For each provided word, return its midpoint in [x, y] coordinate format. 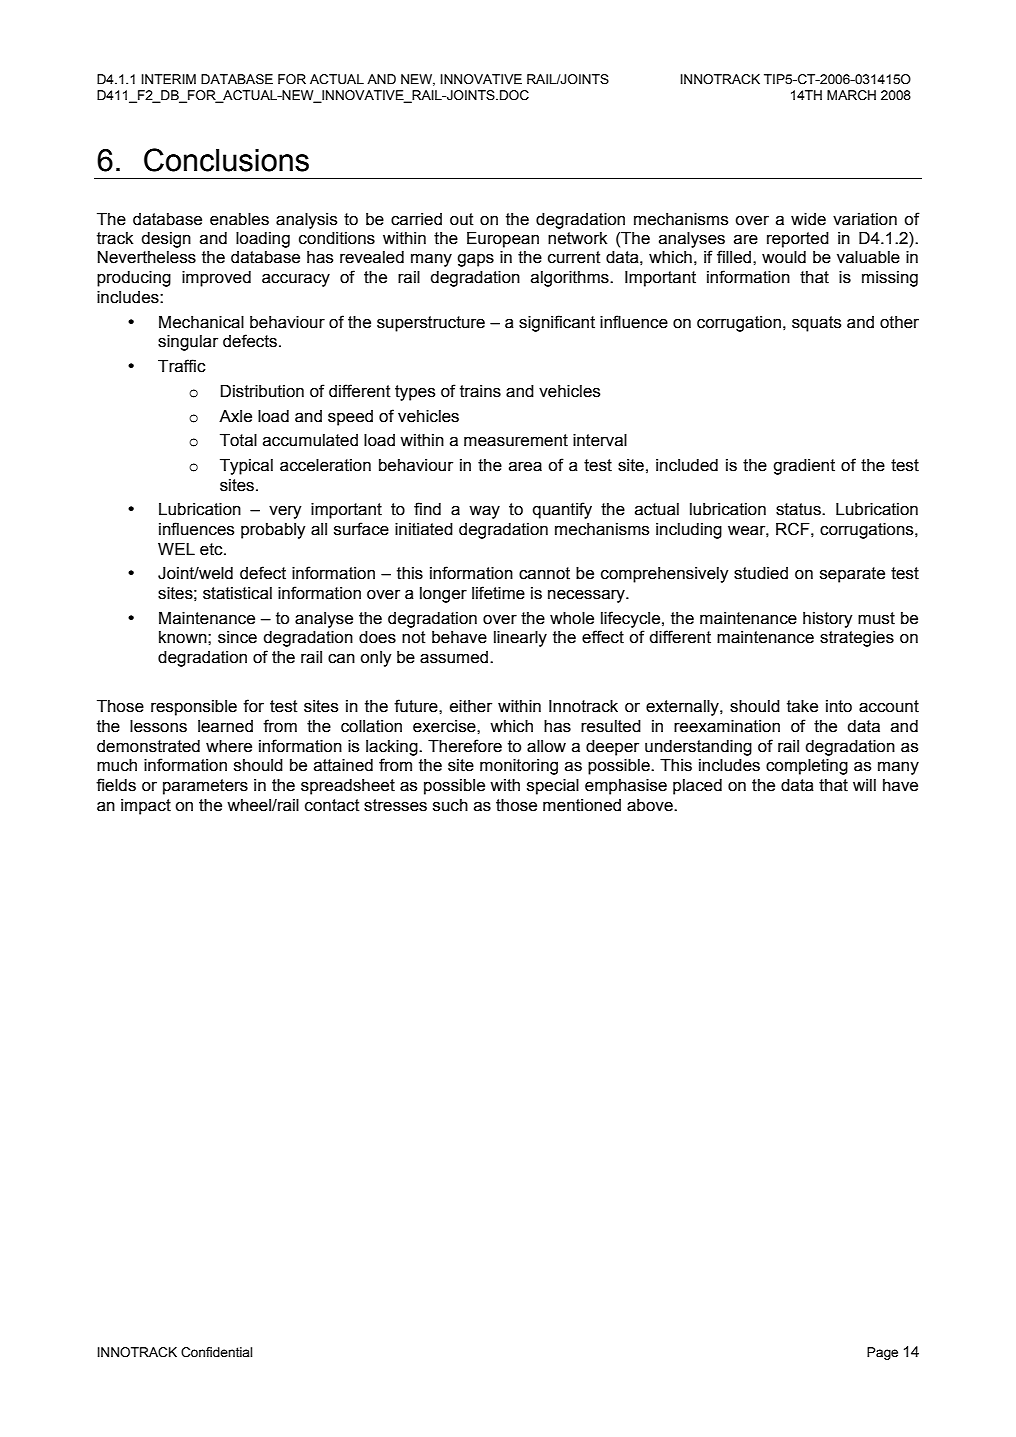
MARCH [851, 95]
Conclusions [226, 160]
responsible [194, 708]
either [471, 706]
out [462, 219]
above [651, 805]
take [802, 706]
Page [882, 1353]
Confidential [216, 1352]
